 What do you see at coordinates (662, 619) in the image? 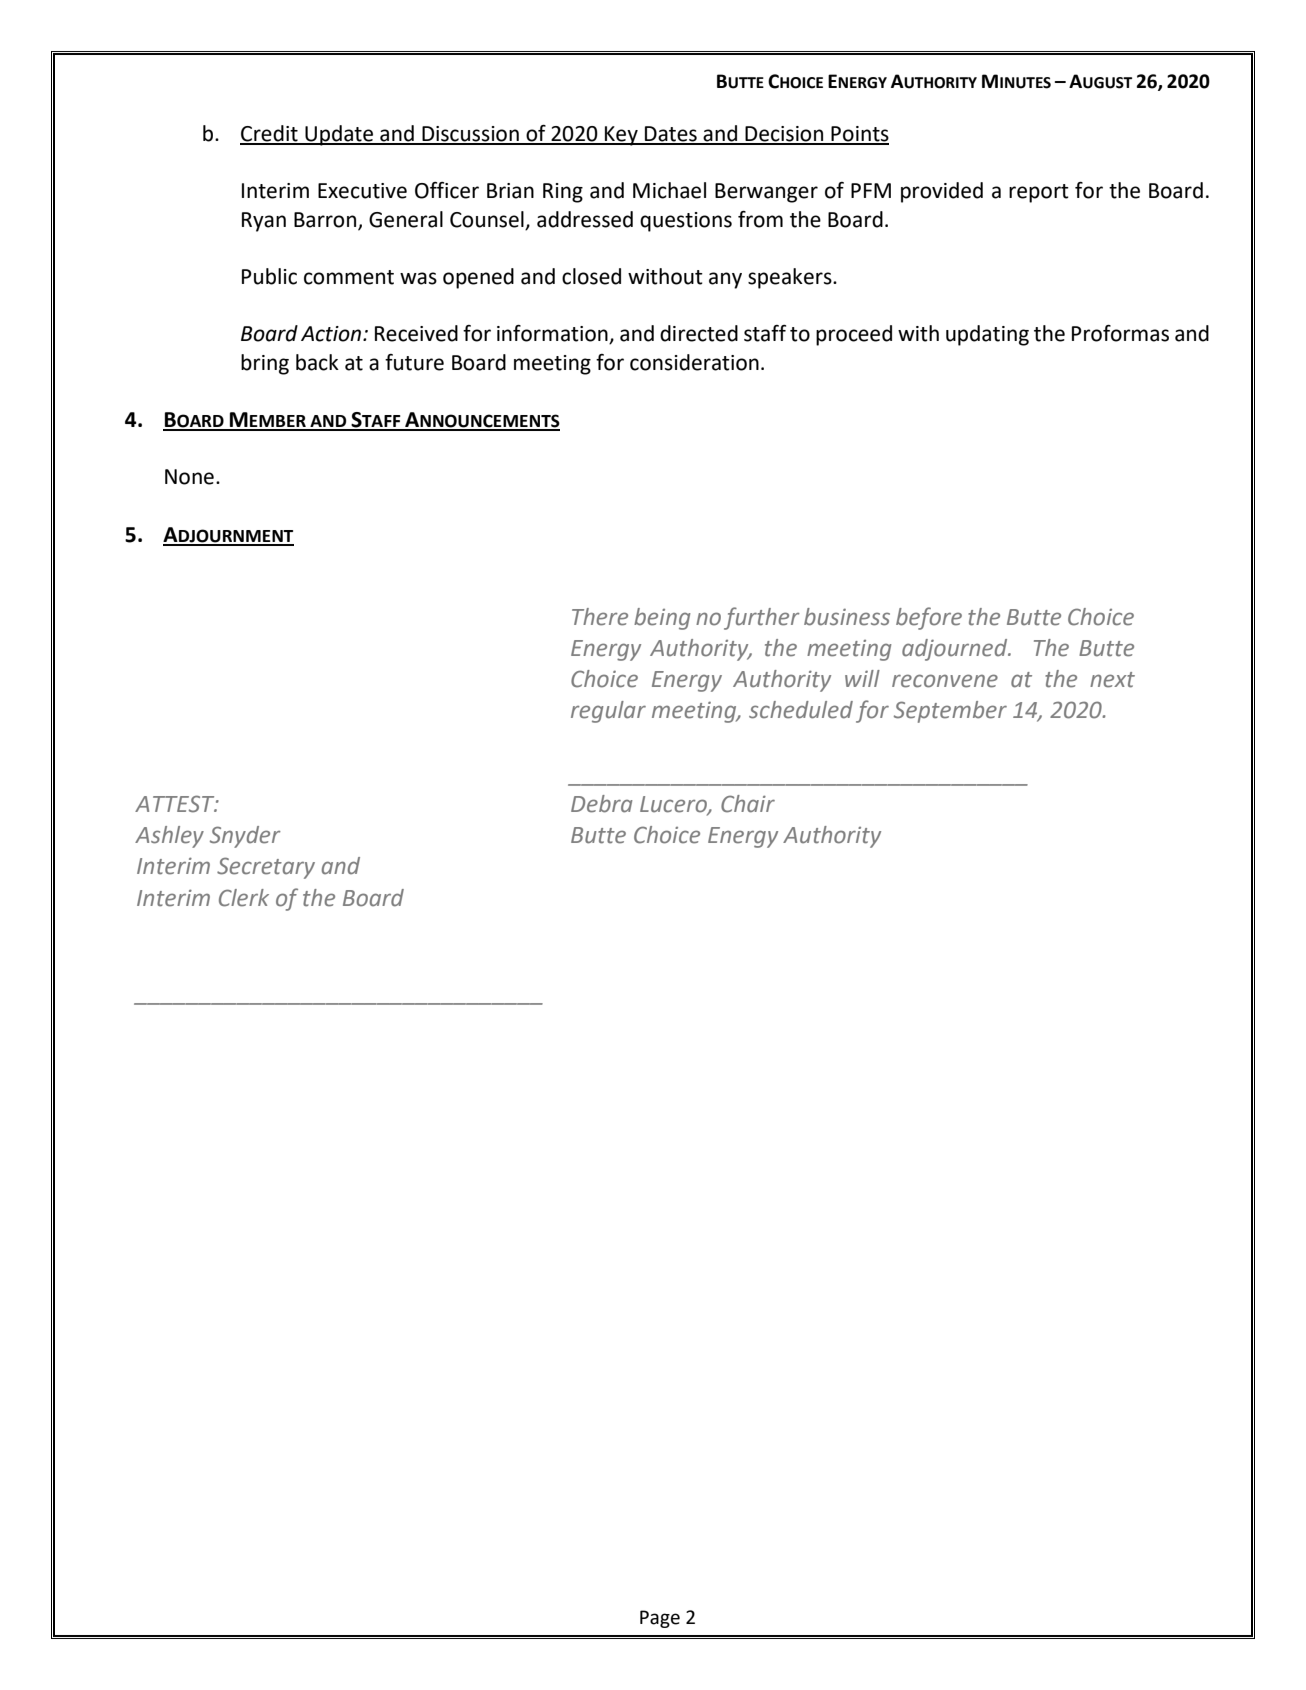
I see `being` at bounding box center [662, 619].
